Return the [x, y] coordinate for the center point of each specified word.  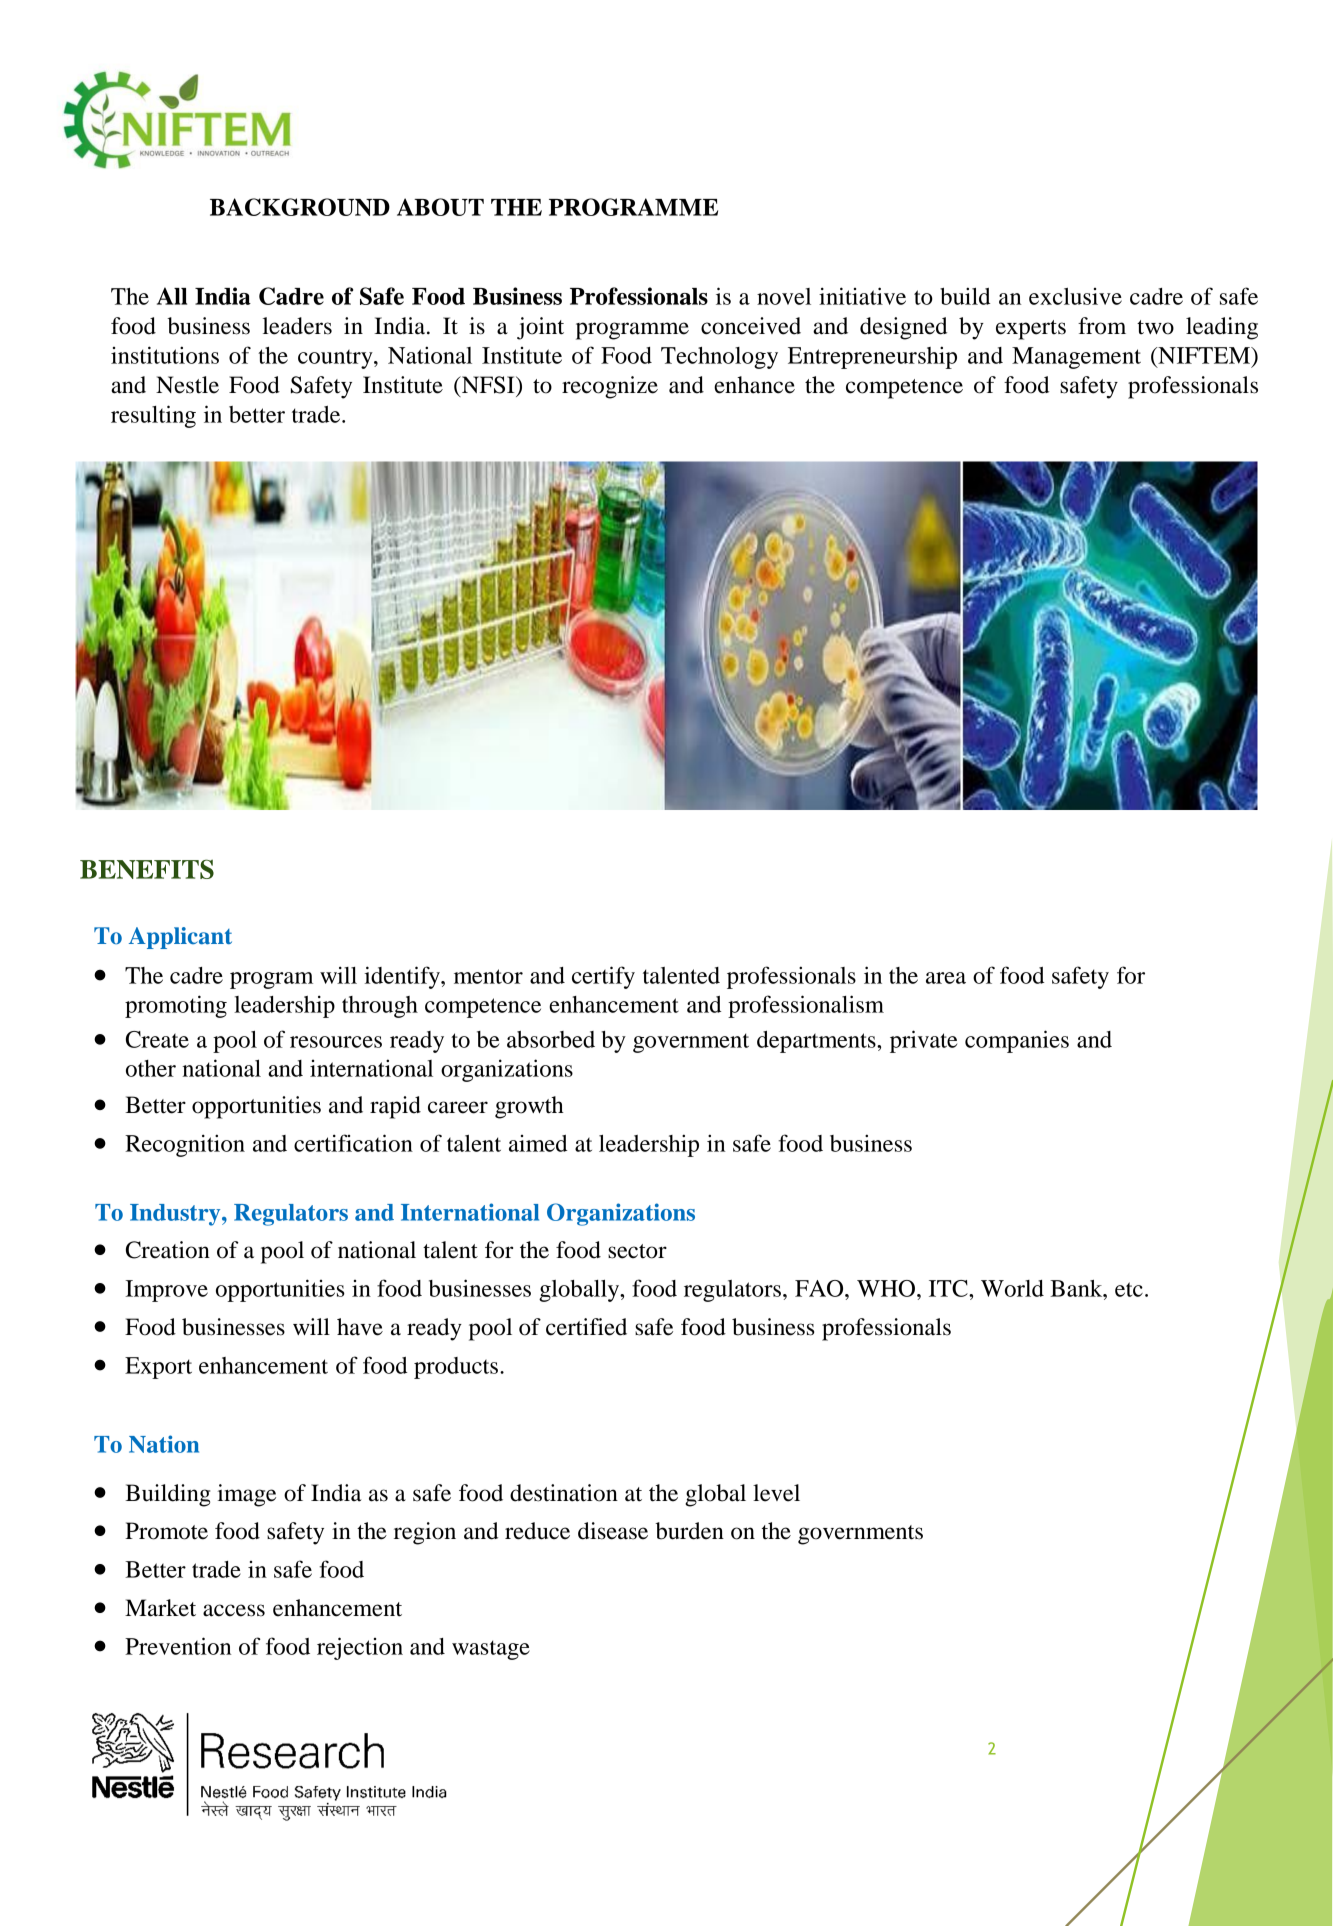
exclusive [1075, 296]
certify [603, 977]
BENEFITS [147, 869]
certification [353, 1143]
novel [784, 296]
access [234, 1610]
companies [1017, 1041]
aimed [538, 1143]
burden [689, 1531]
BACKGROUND [300, 207]
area [946, 978]
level [776, 1493]
